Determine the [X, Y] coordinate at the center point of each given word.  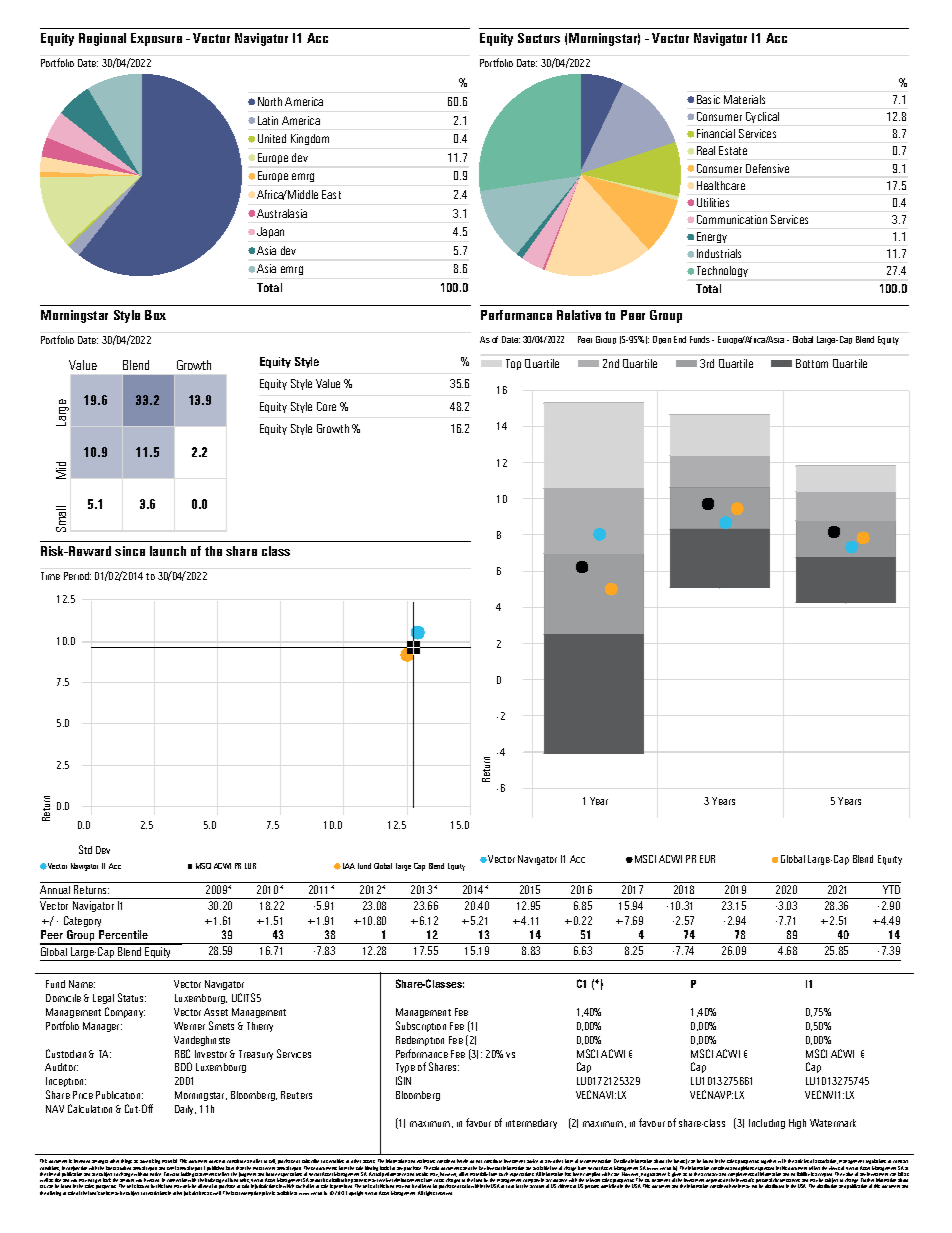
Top [513, 364]
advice [532, 1161]
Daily [185, 1110]
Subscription [421, 1026]
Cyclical [762, 117]
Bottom [812, 363]
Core [326, 406]
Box [155, 315]
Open [662, 340]
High [797, 1124]
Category [82, 921]
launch [168, 551]
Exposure [156, 39]
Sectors [539, 38]
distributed [774, 1186]
